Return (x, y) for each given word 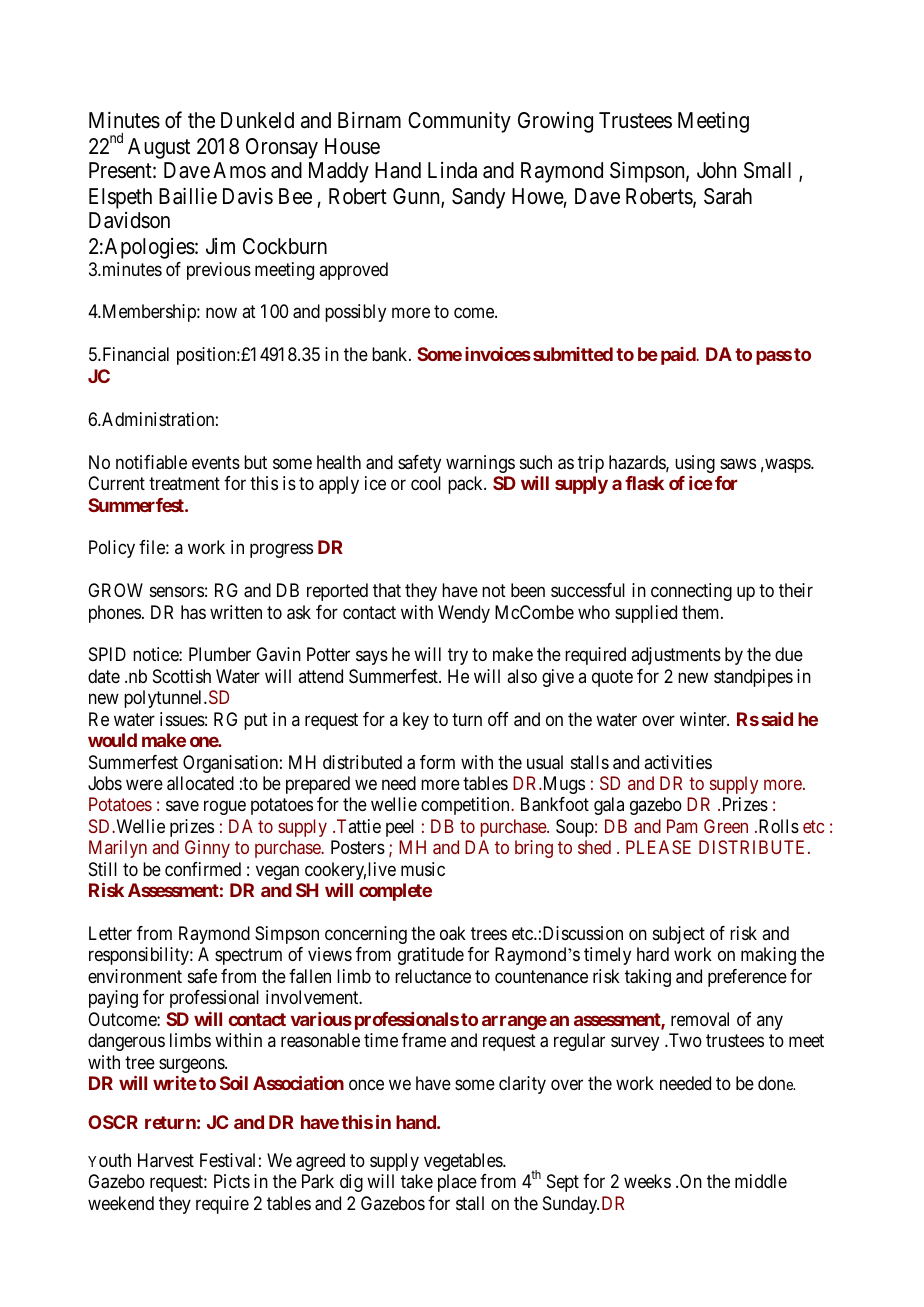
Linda (452, 170)
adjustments (676, 656)
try (458, 657)
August (159, 148)
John (716, 170)
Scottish (182, 676)
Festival (227, 1160)
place (457, 1183)
